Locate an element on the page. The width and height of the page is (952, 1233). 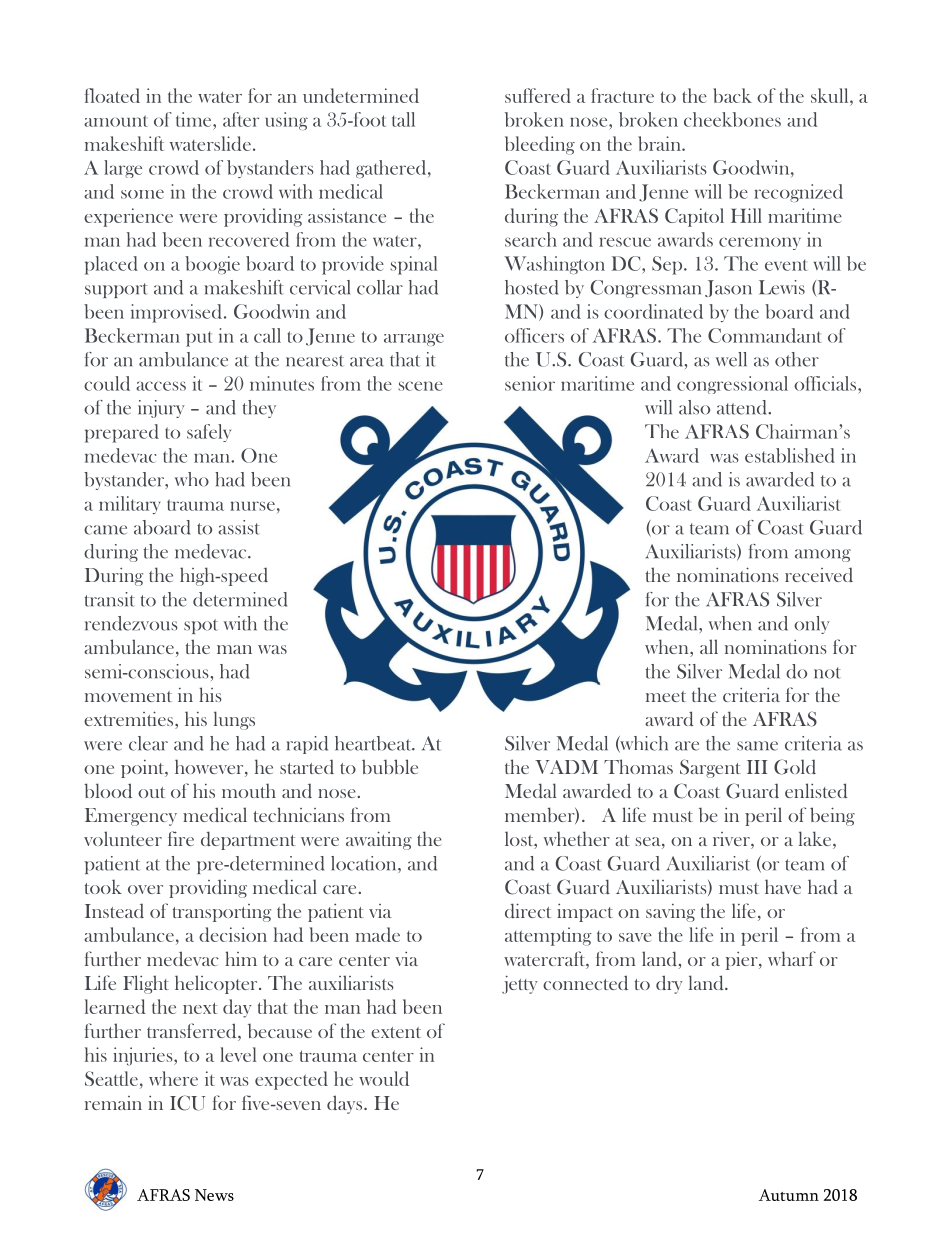
tall is located at coordinates (403, 119).
